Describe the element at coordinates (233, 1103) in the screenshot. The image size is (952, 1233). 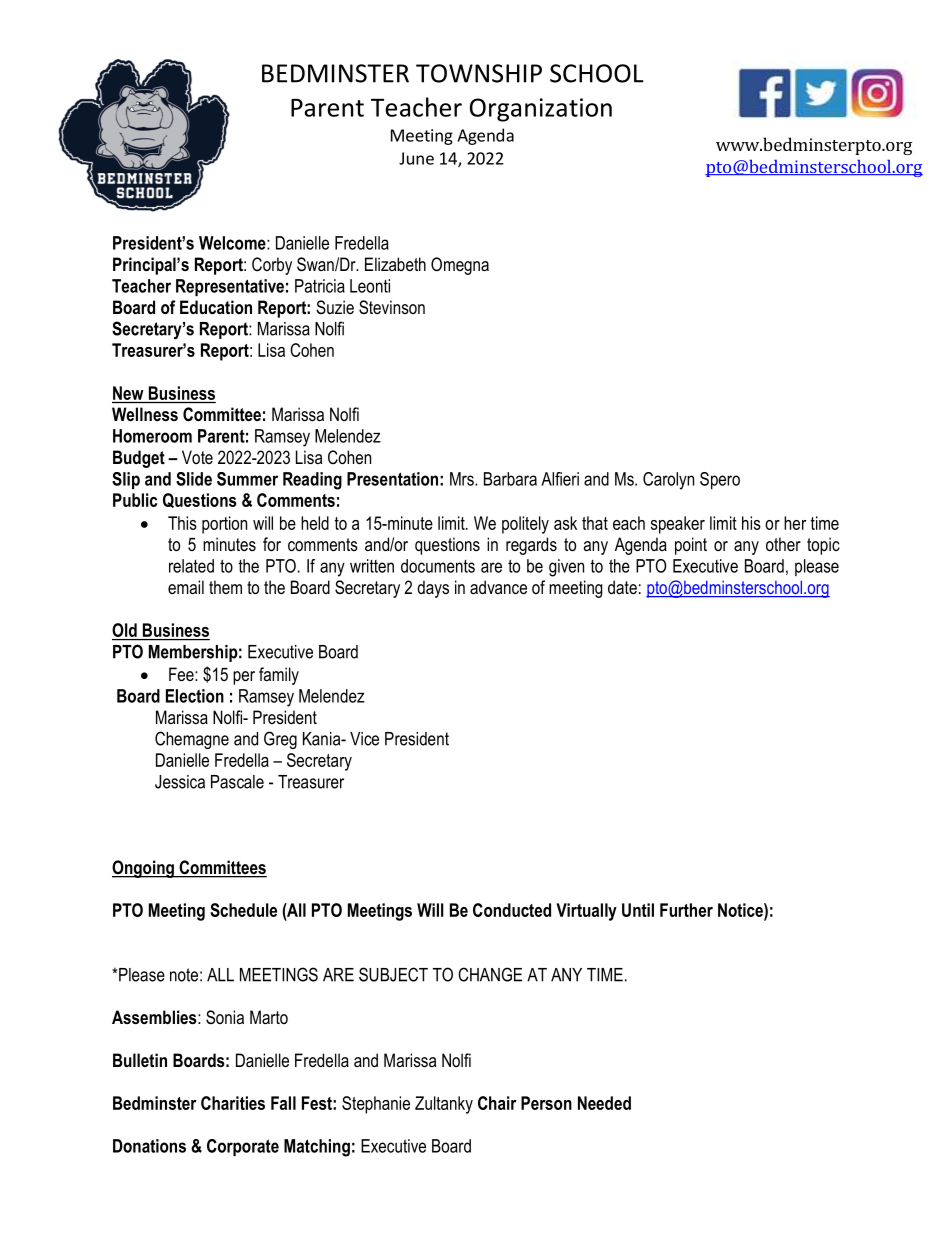
I see `Charities` at that location.
